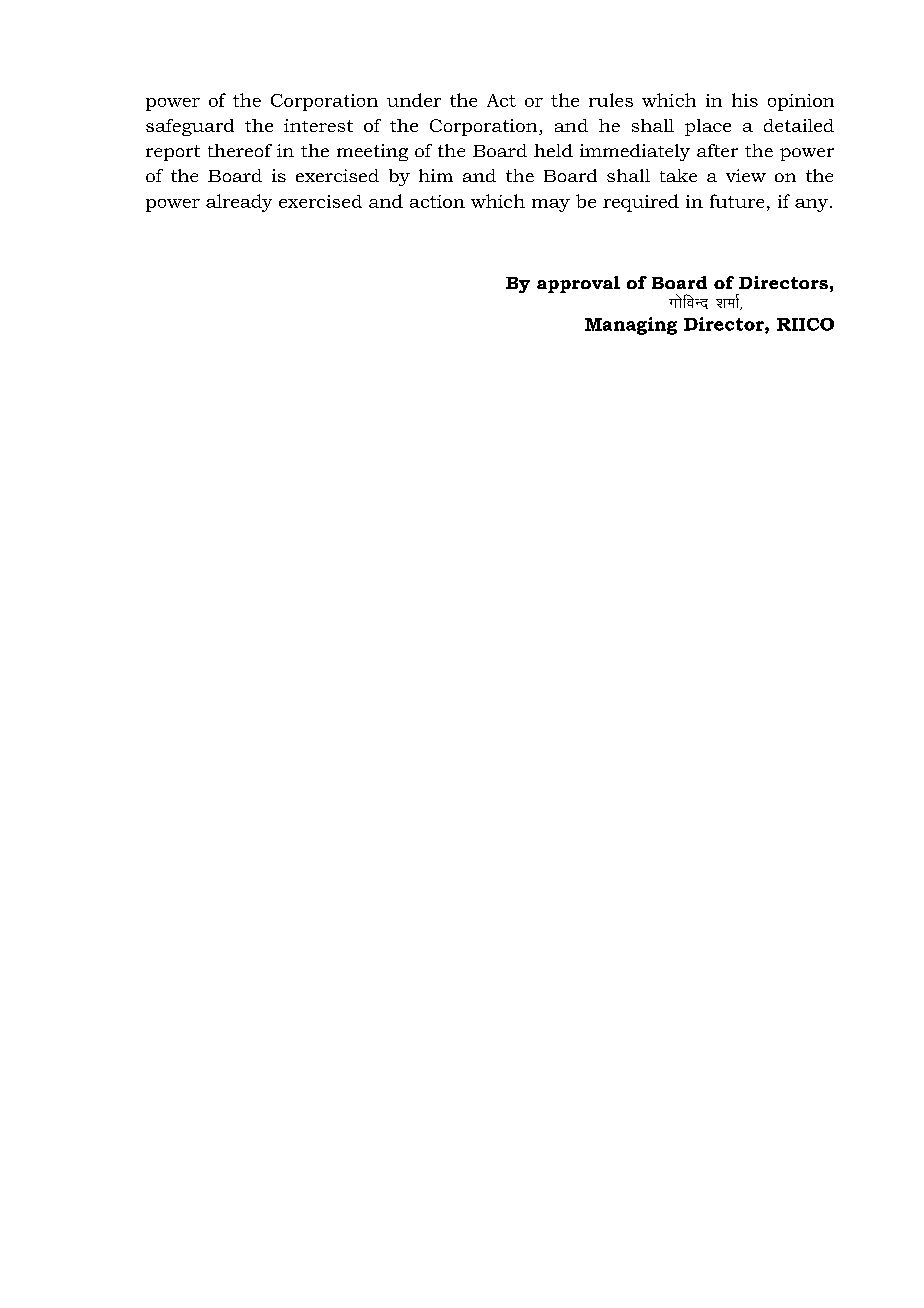 The width and height of the screenshot is (924, 1308). What do you see at coordinates (551, 205) in the screenshot?
I see `may` at bounding box center [551, 205].
